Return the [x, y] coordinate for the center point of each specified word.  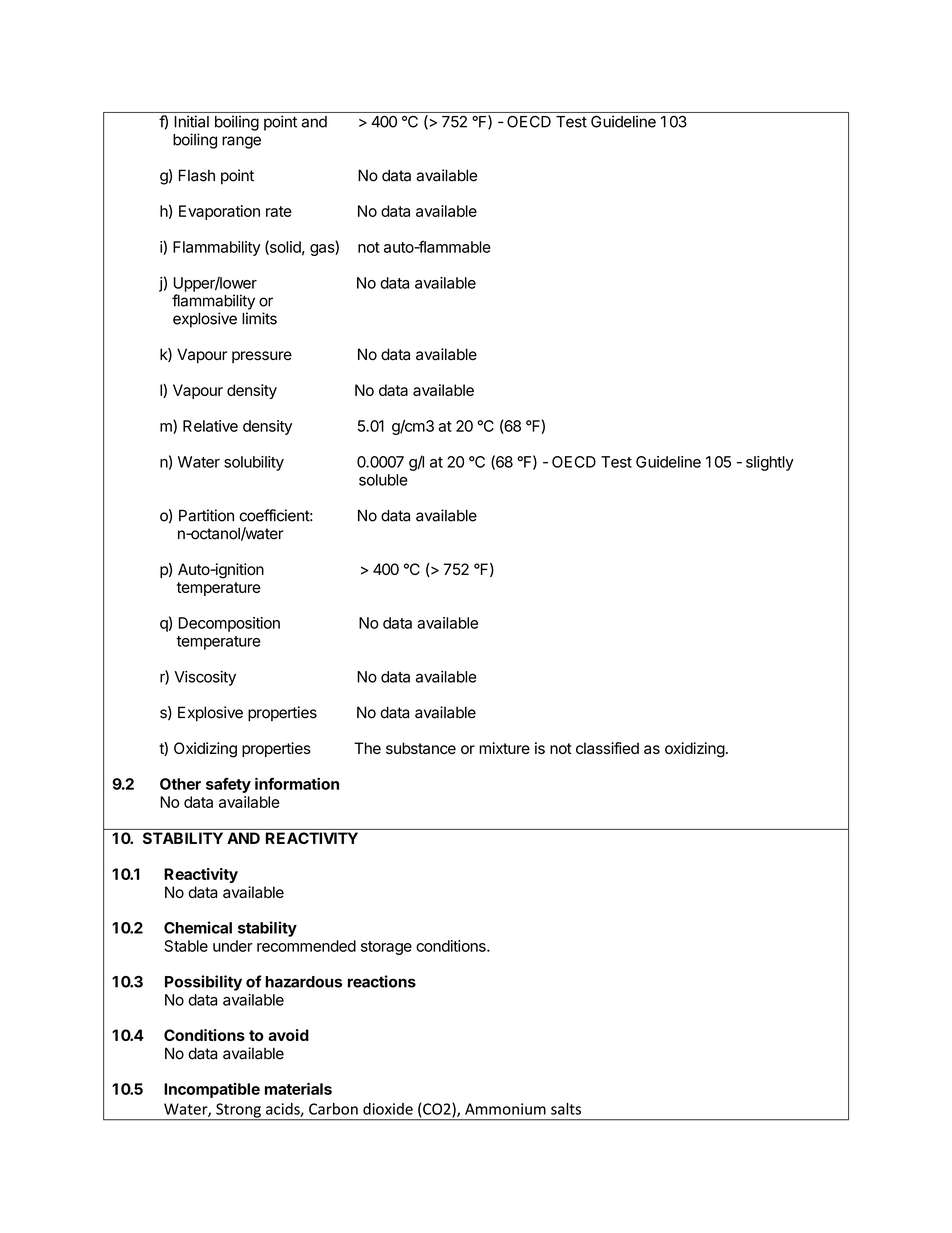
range [241, 142]
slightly [770, 463]
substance [421, 748]
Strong [238, 1111]
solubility [254, 463]
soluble [383, 480]
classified [607, 748]
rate [279, 211]
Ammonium [505, 1109]
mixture [504, 748]
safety [228, 785]
